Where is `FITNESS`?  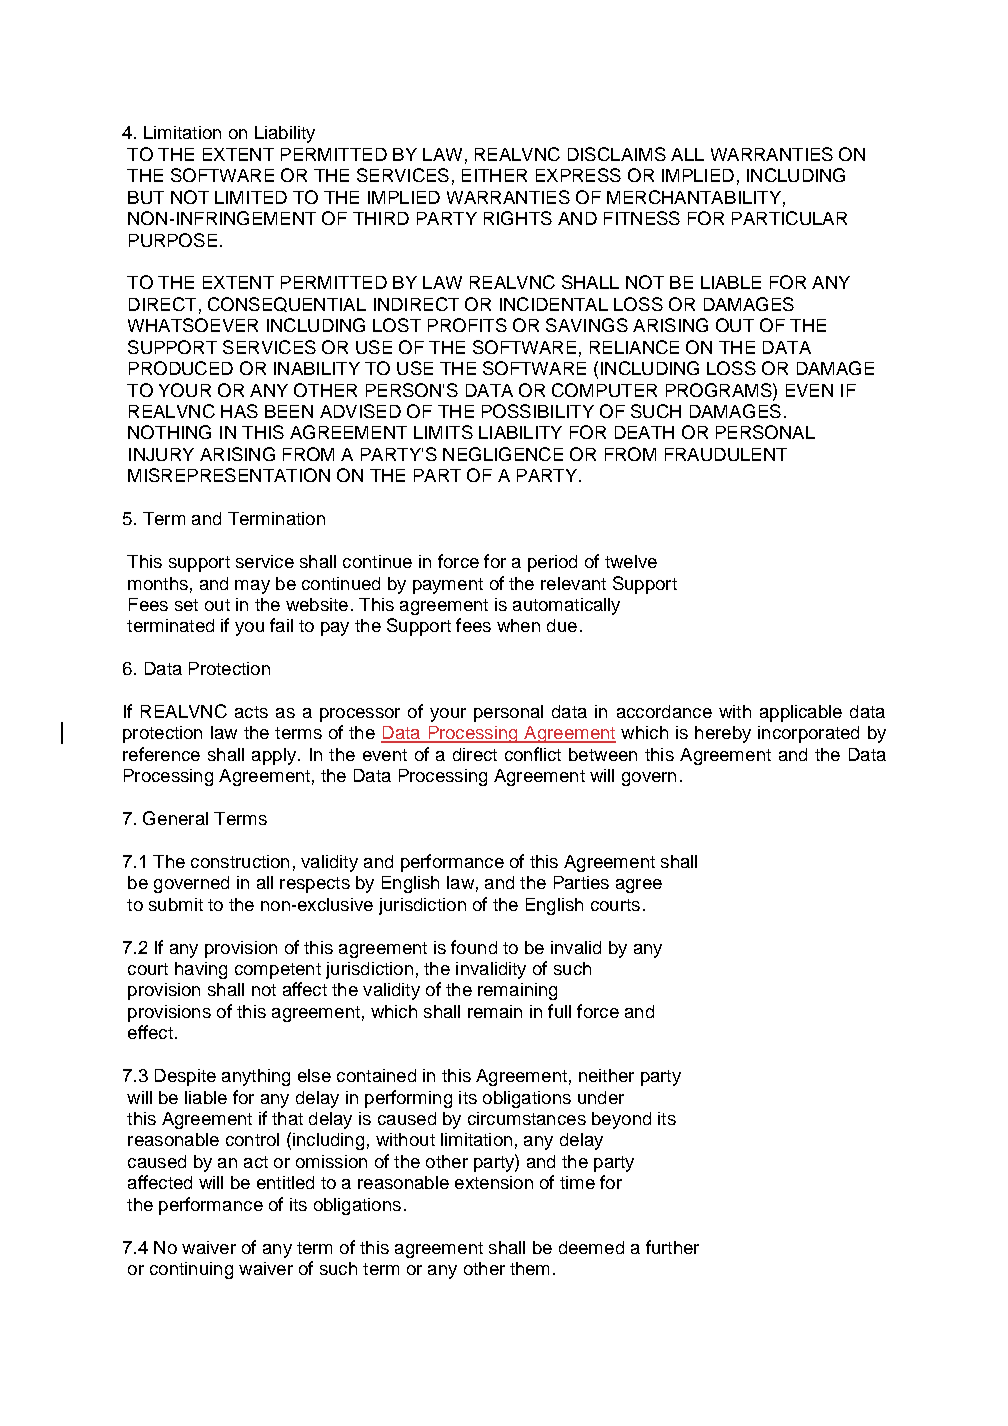
FITNESS is located at coordinates (642, 218).
